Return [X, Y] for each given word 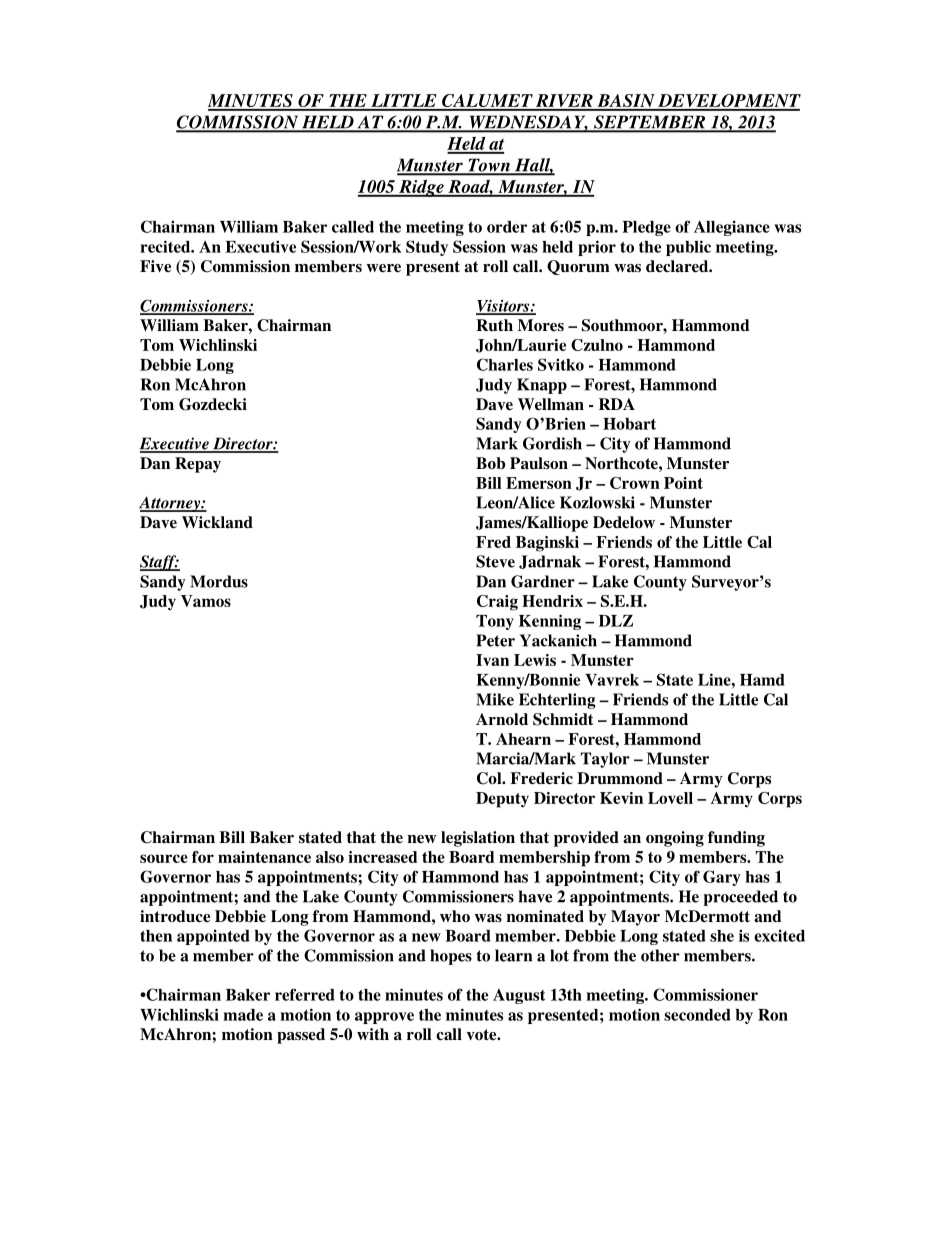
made [243, 1015]
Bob [490, 463]
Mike [495, 699]
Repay [198, 465]
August [519, 996]
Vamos [206, 601]
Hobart [629, 424]
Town [489, 166]
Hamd [762, 680]
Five [155, 266]
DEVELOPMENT [728, 102]
